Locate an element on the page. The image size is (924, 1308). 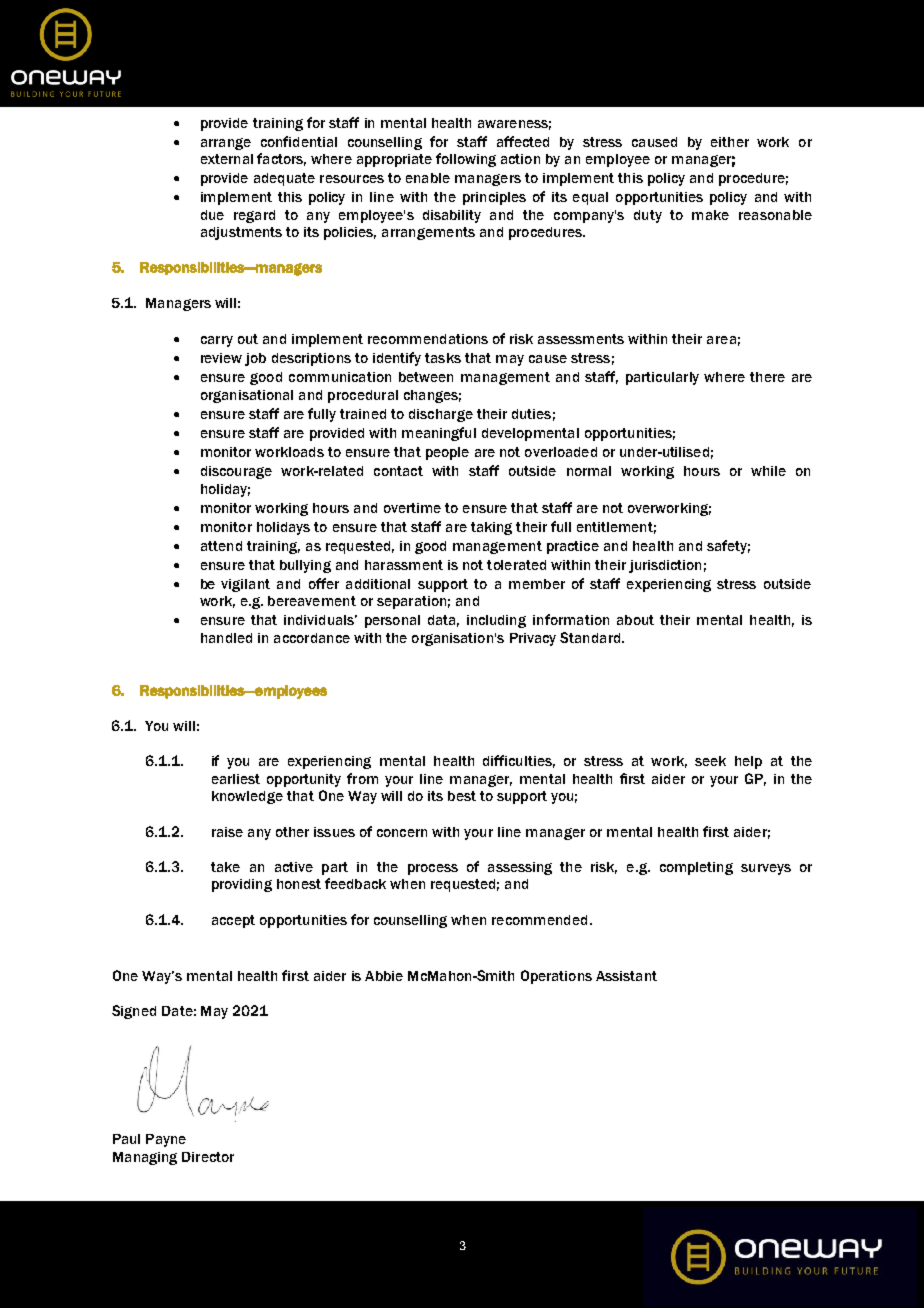
Director is located at coordinates (208, 1157).
